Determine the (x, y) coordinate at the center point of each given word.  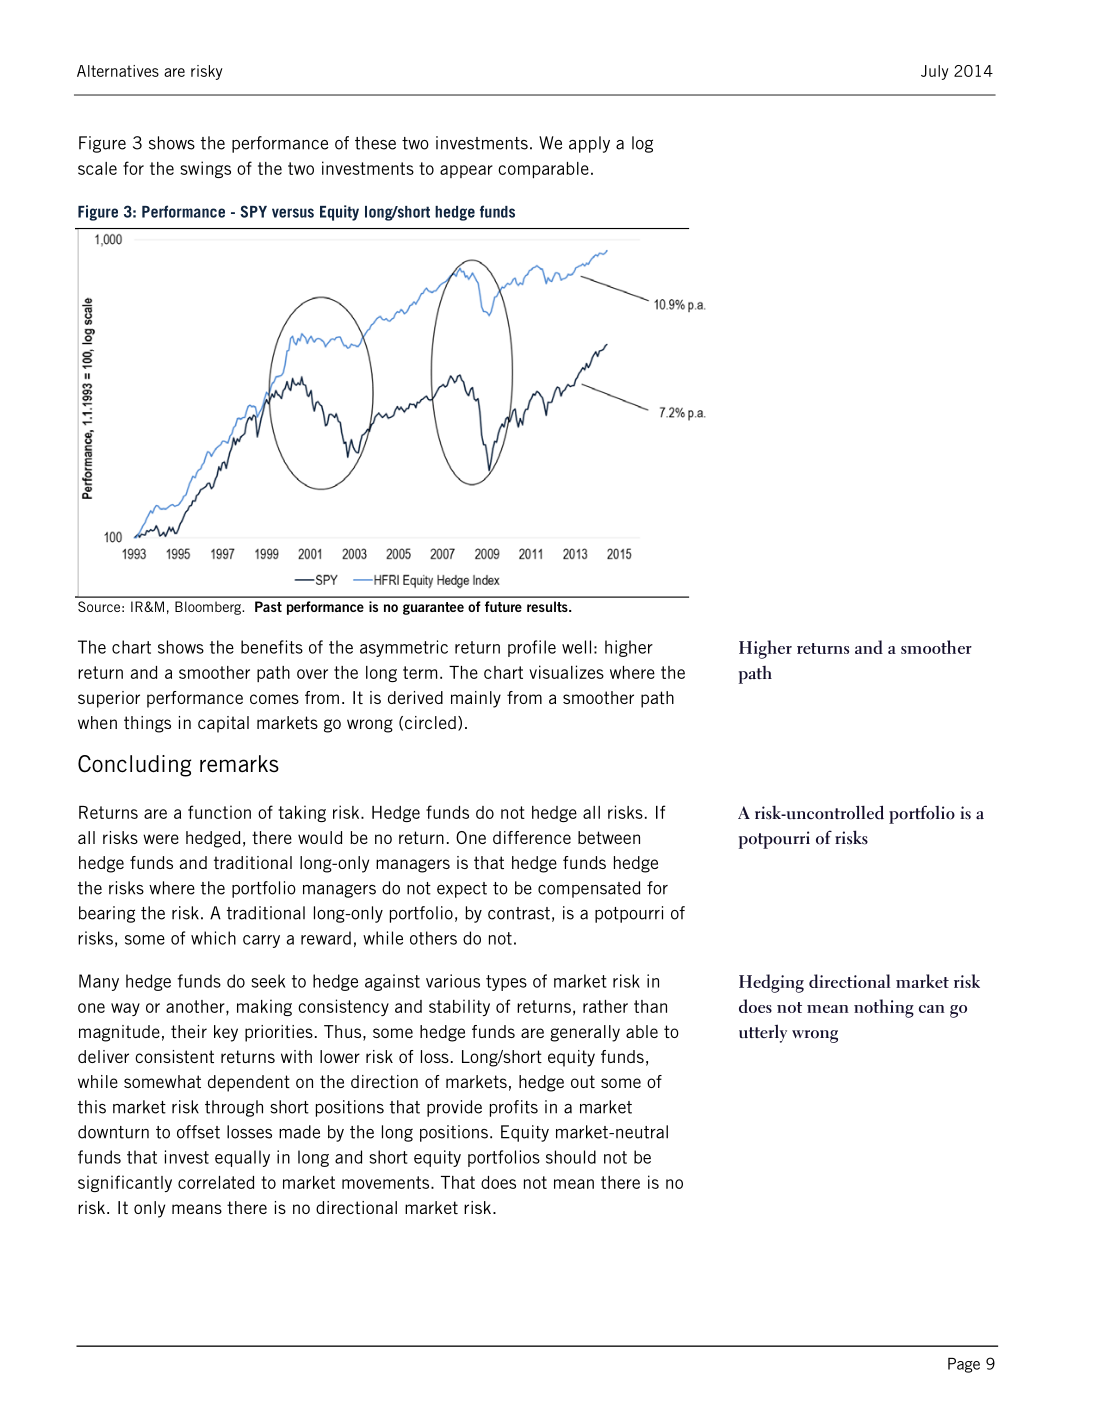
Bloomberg (209, 608)
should (571, 1157)
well (576, 647)
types (506, 983)
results (548, 606)
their (189, 1031)
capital (223, 724)
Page (964, 1365)
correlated (216, 1182)
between (609, 837)
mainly (476, 699)
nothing (884, 1008)
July (935, 72)
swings (205, 169)
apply (589, 144)
